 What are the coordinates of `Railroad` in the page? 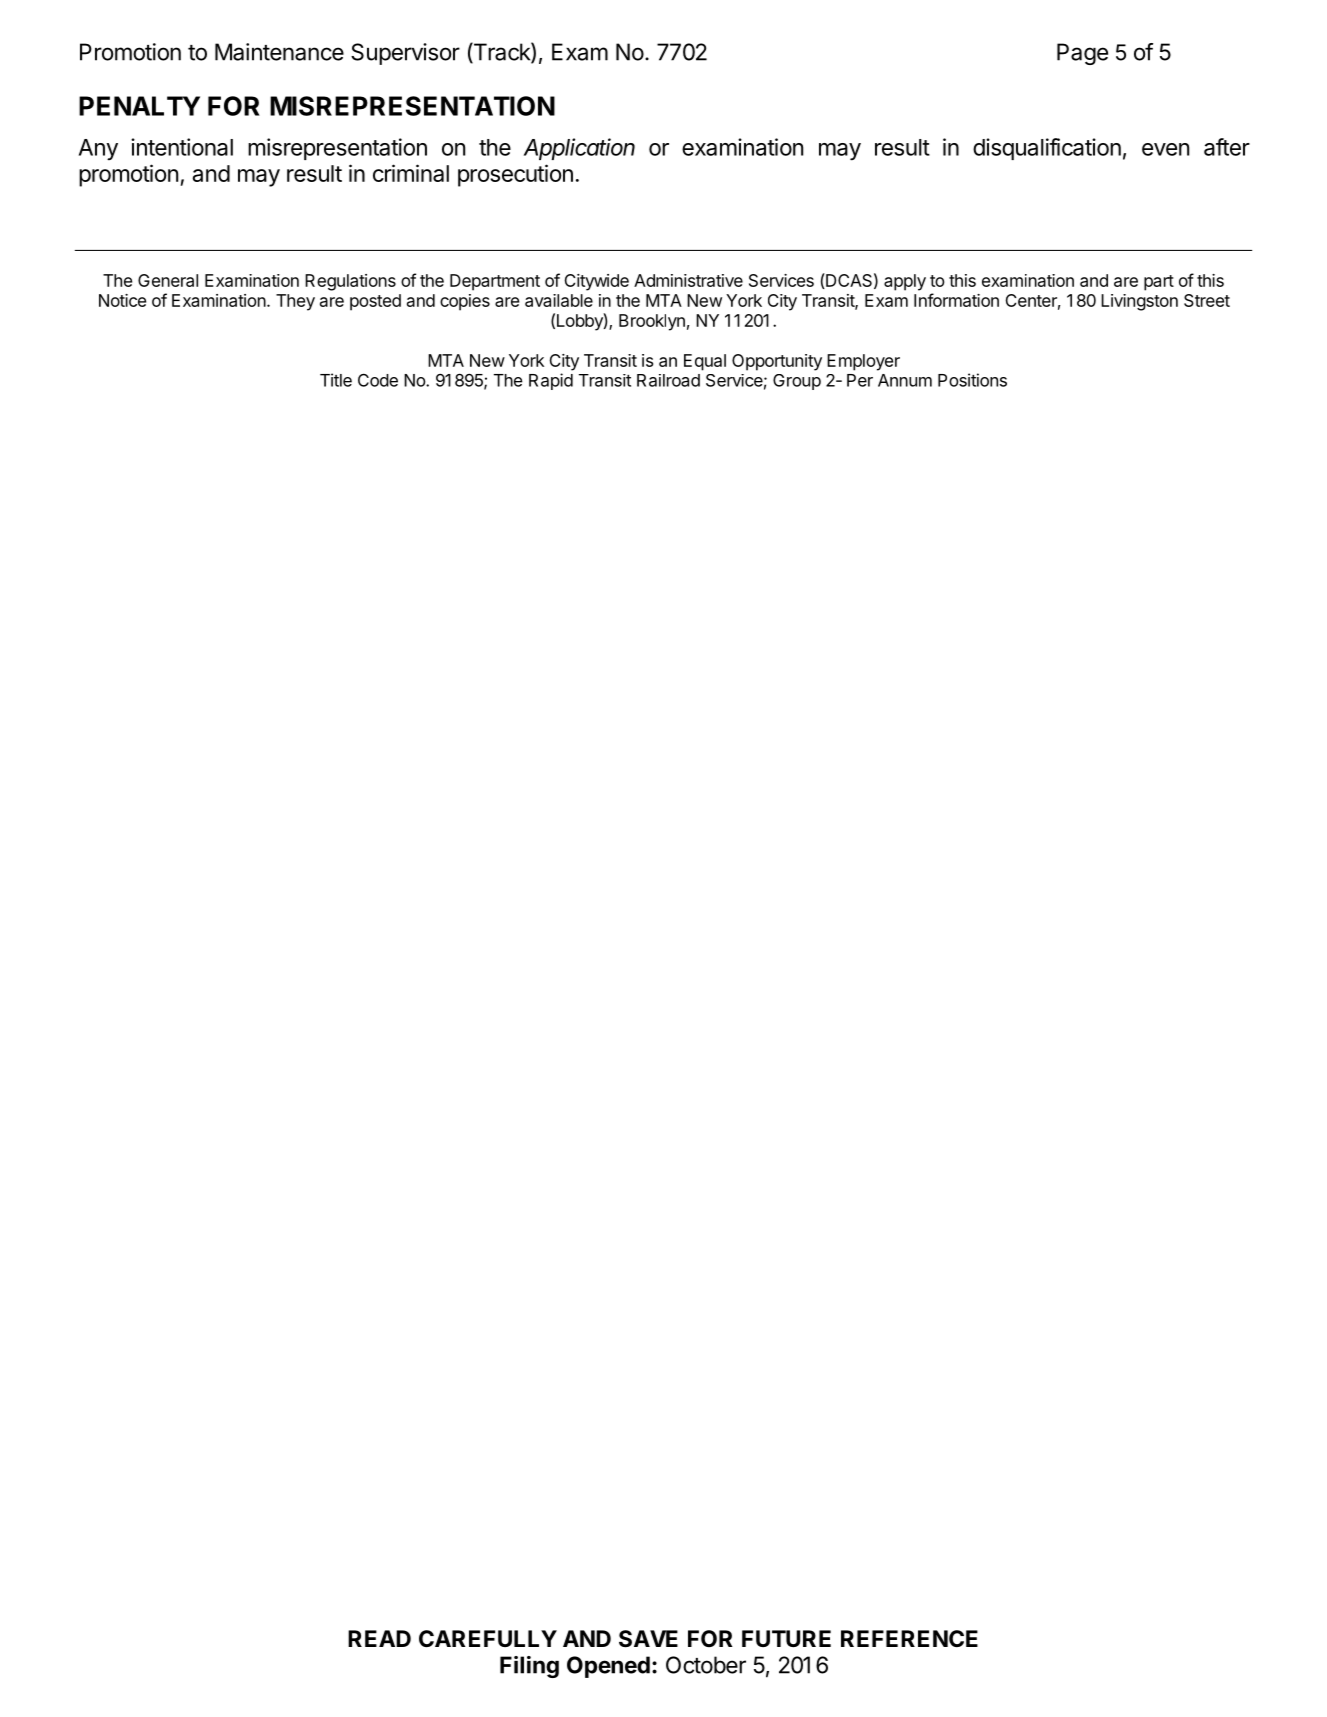 It's located at (668, 380).
